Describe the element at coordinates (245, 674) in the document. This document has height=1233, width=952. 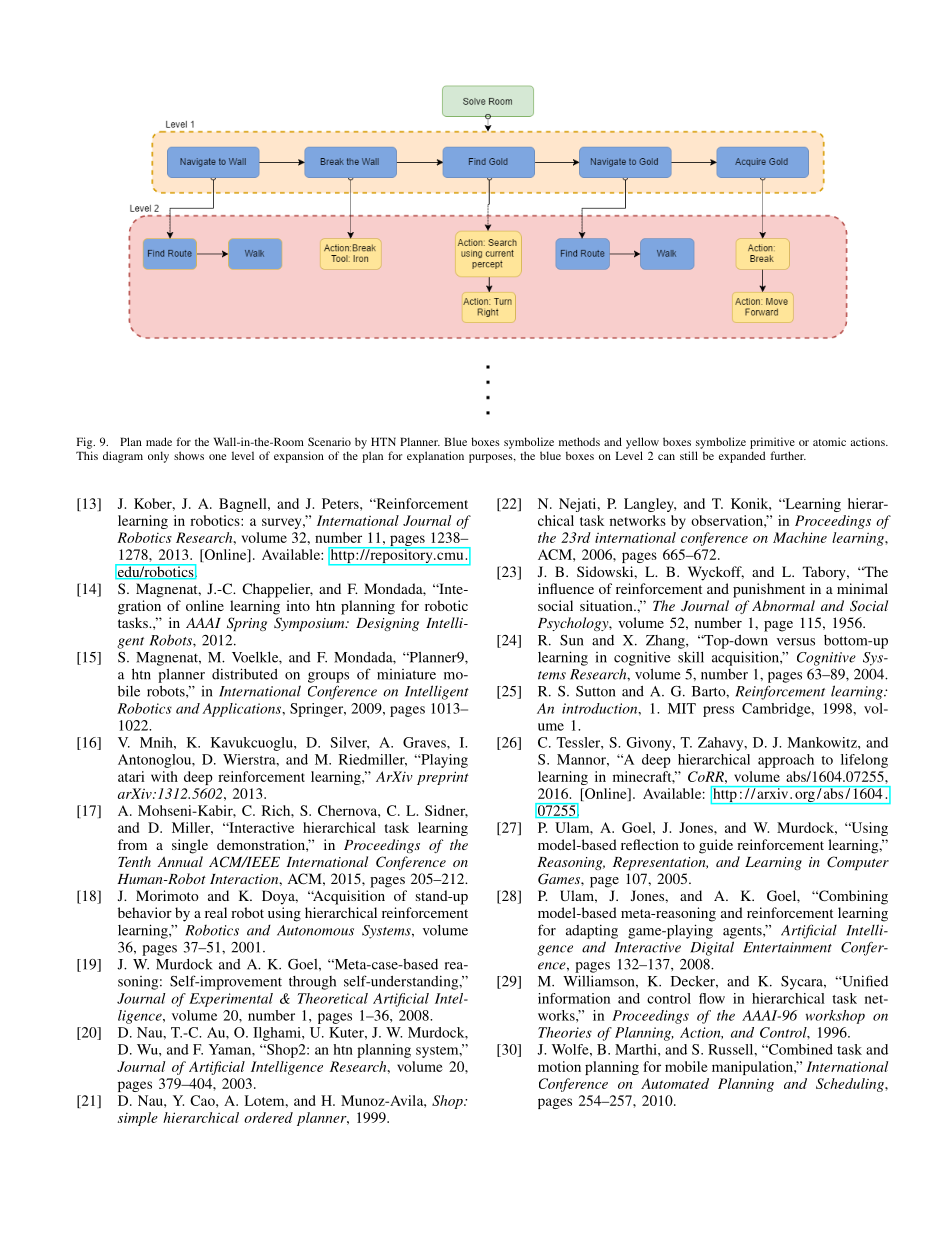
I see `distributed` at that location.
